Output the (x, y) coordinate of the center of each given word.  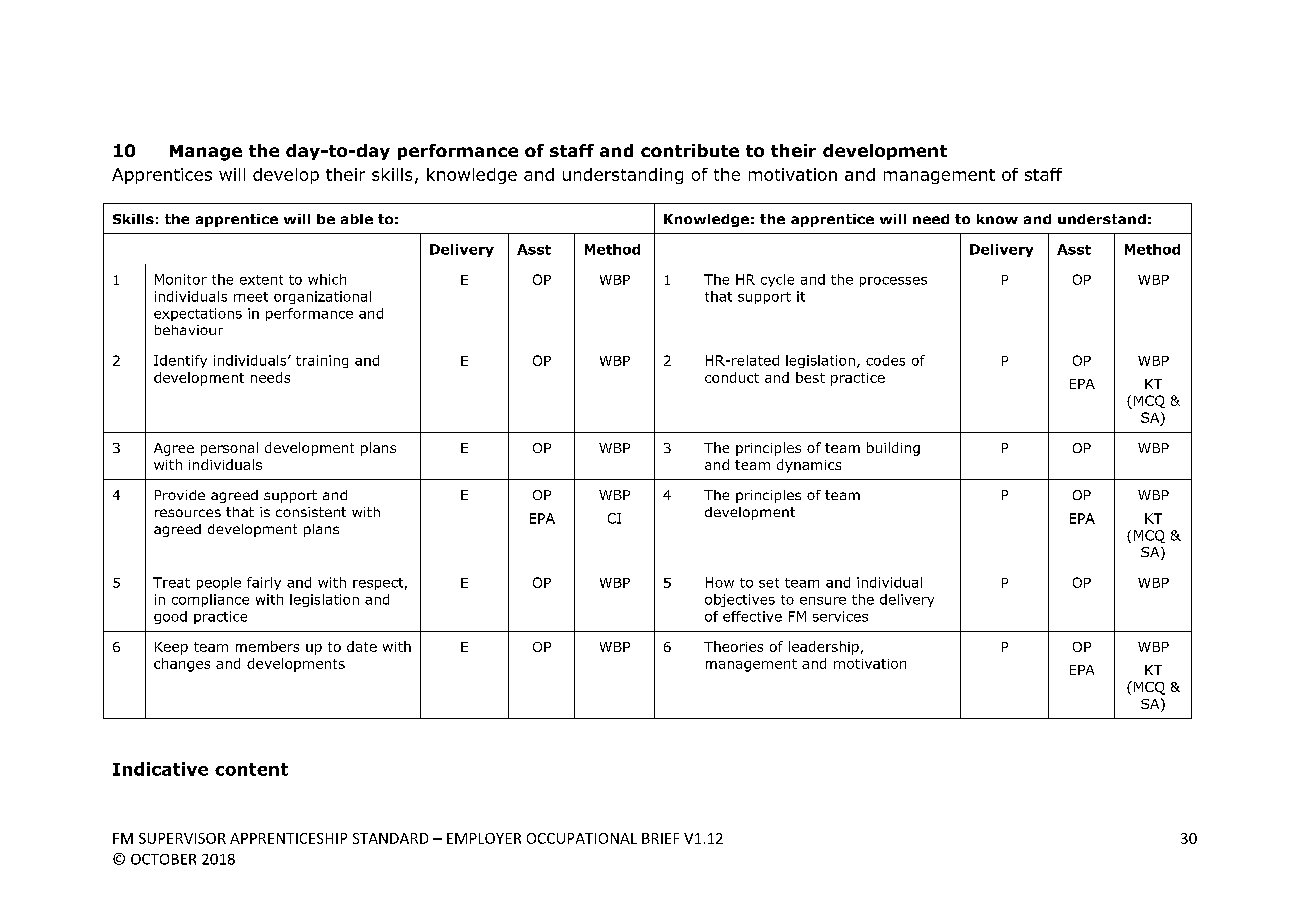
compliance (210, 600)
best (810, 377)
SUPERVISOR (182, 838)
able (357, 219)
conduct (732, 377)
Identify (180, 361)
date (362, 646)
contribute (690, 150)
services (840, 616)
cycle (777, 280)
